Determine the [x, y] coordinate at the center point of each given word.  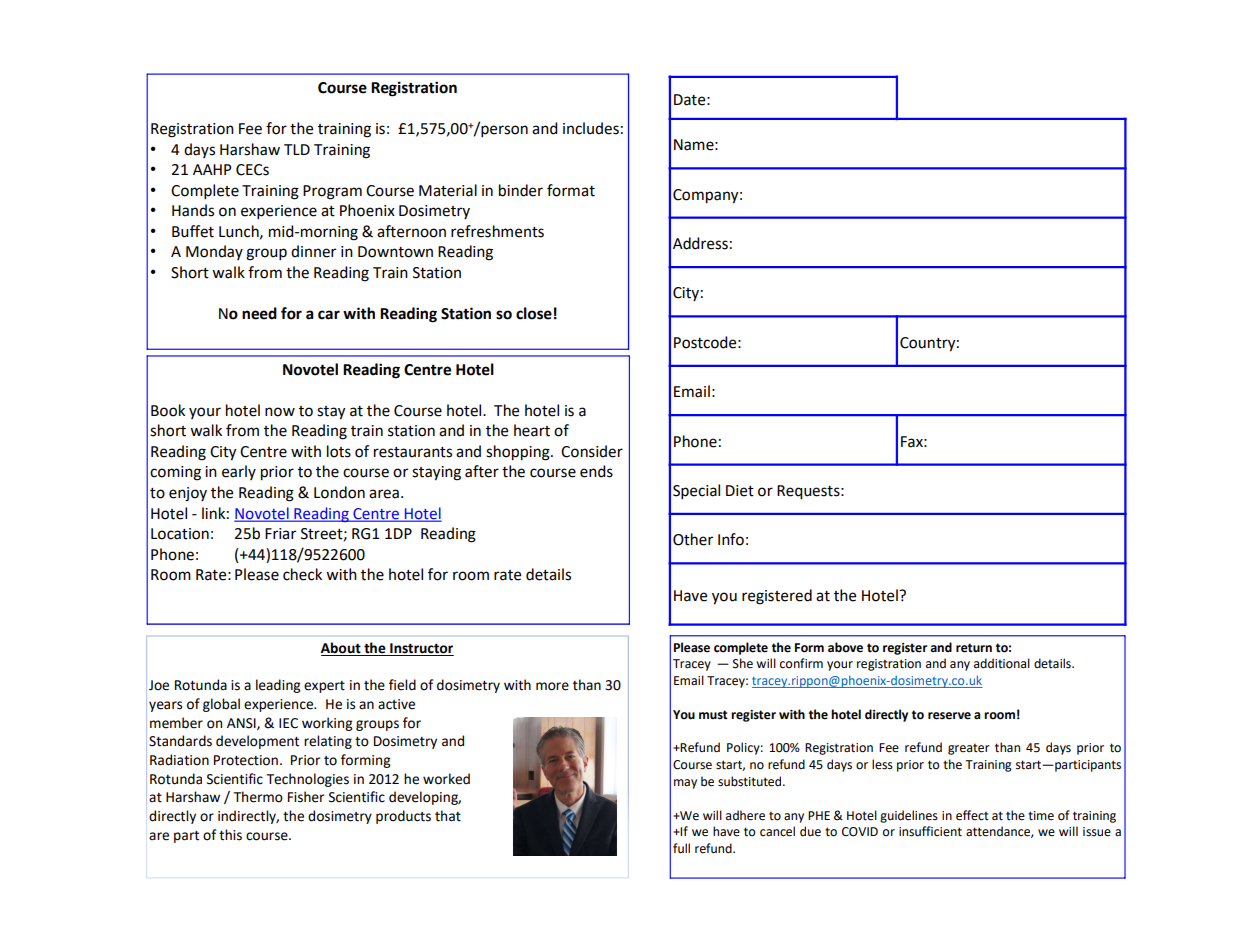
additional [1002, 663]
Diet [740, 491]
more [552, 686]
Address [700, 243]
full [681, 848]
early [239, 472]
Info [731, 539]
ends [596, 471]
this [230, 835]
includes [591, 128]
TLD [297, 149]
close [534, 313]
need [259, 313]
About [342, 649]
